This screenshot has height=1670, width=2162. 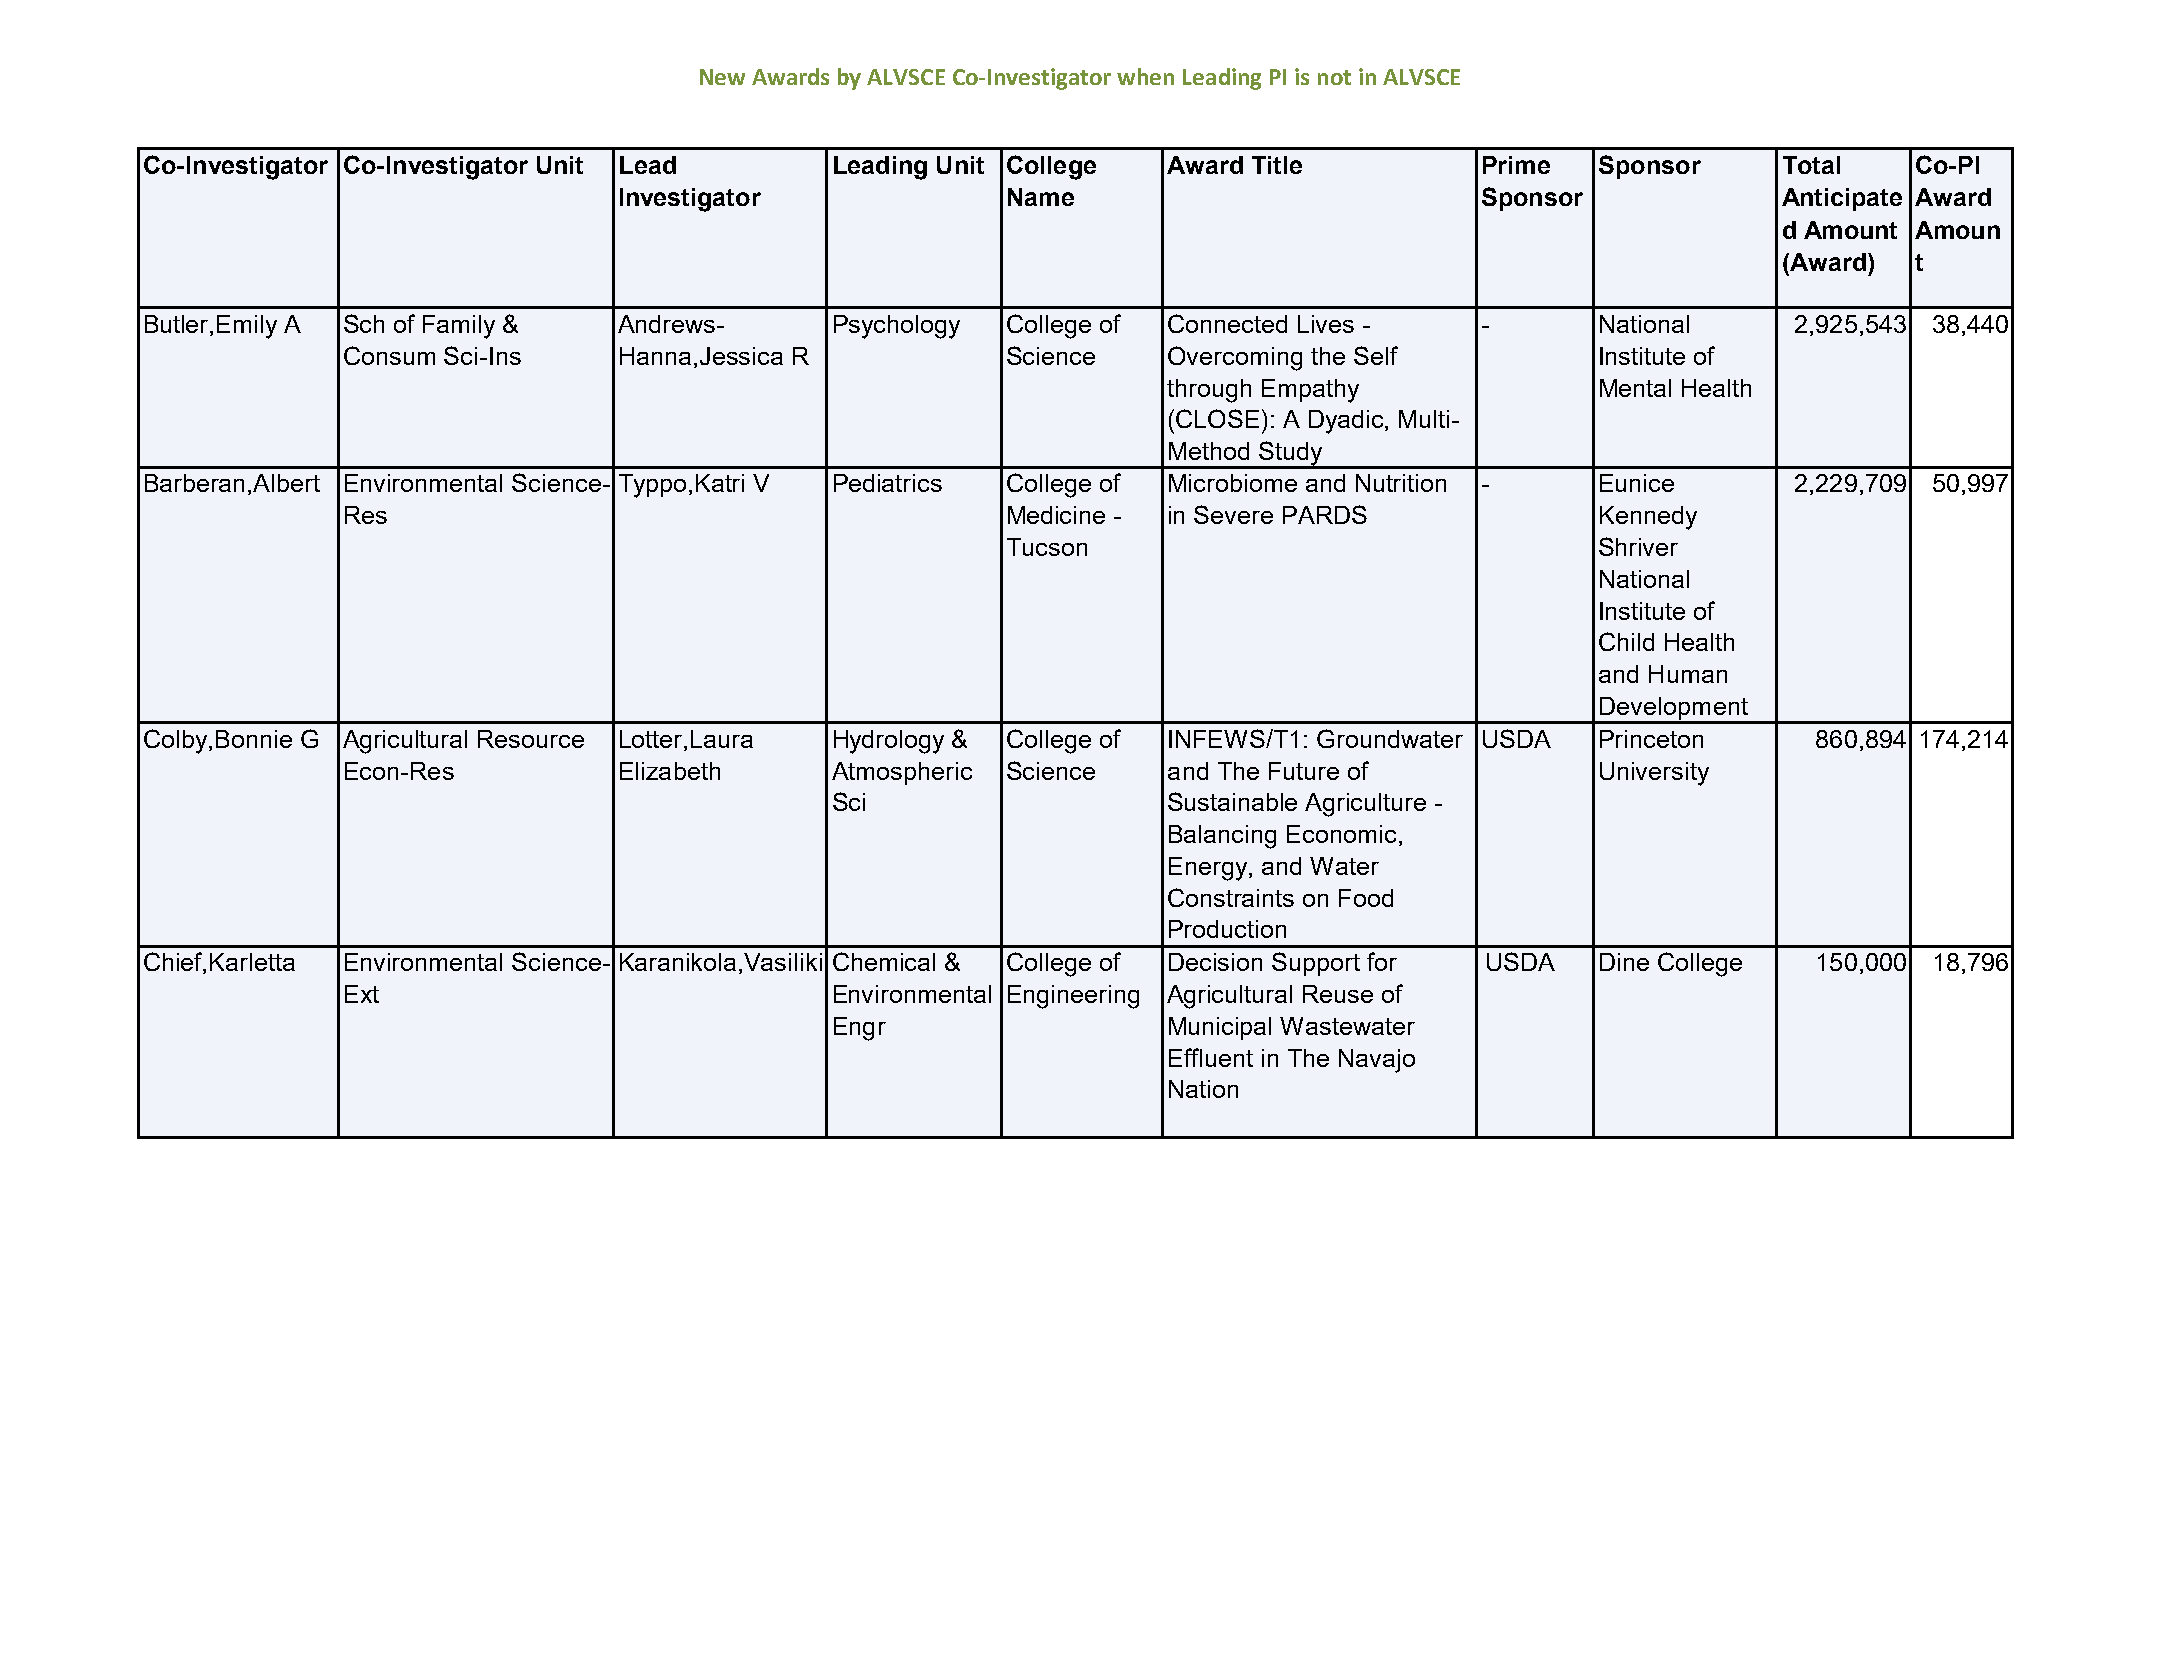 I want to click on Engineering, so click(x=1073, y=997).
